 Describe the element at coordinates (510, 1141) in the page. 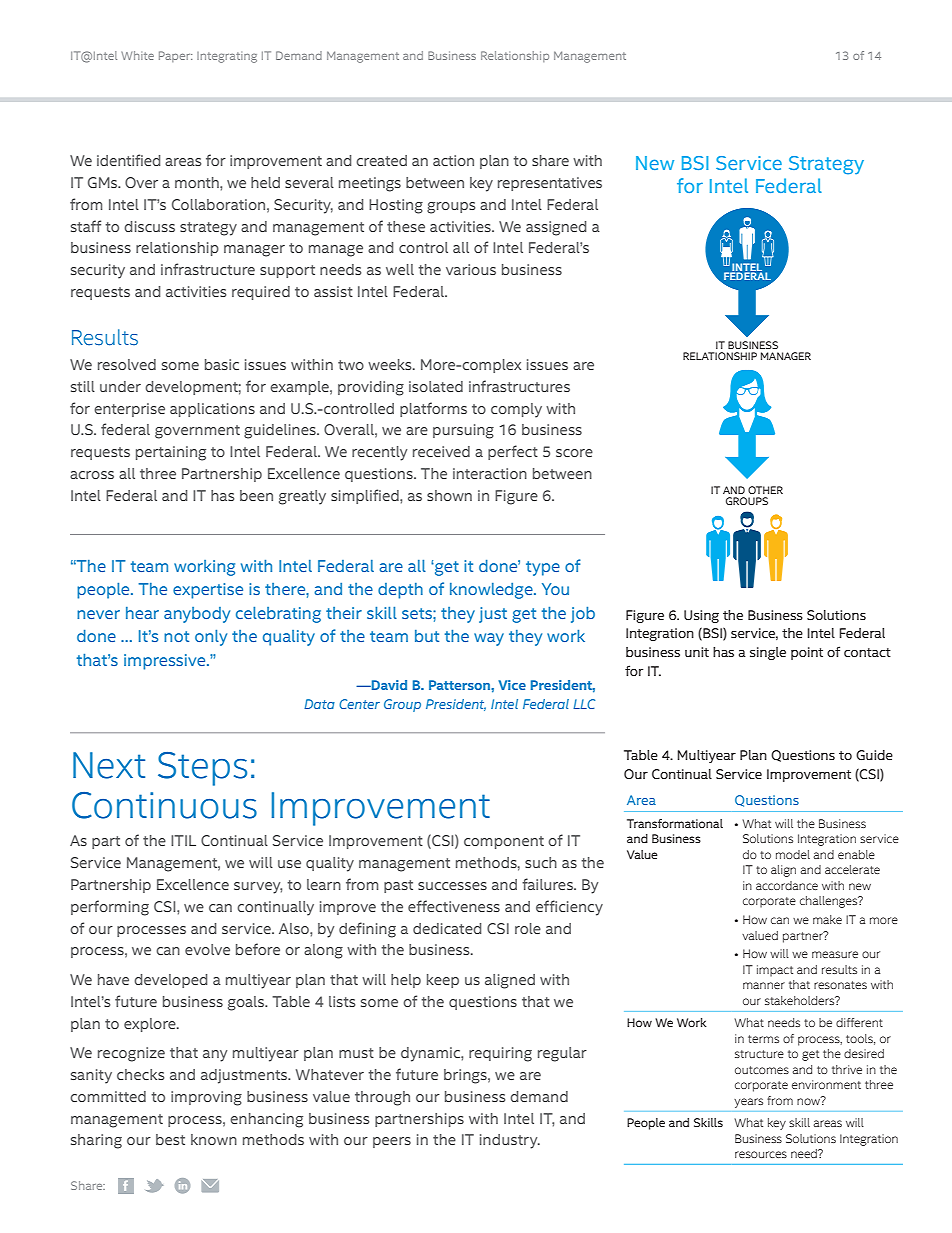

I see `industry` at that location.
